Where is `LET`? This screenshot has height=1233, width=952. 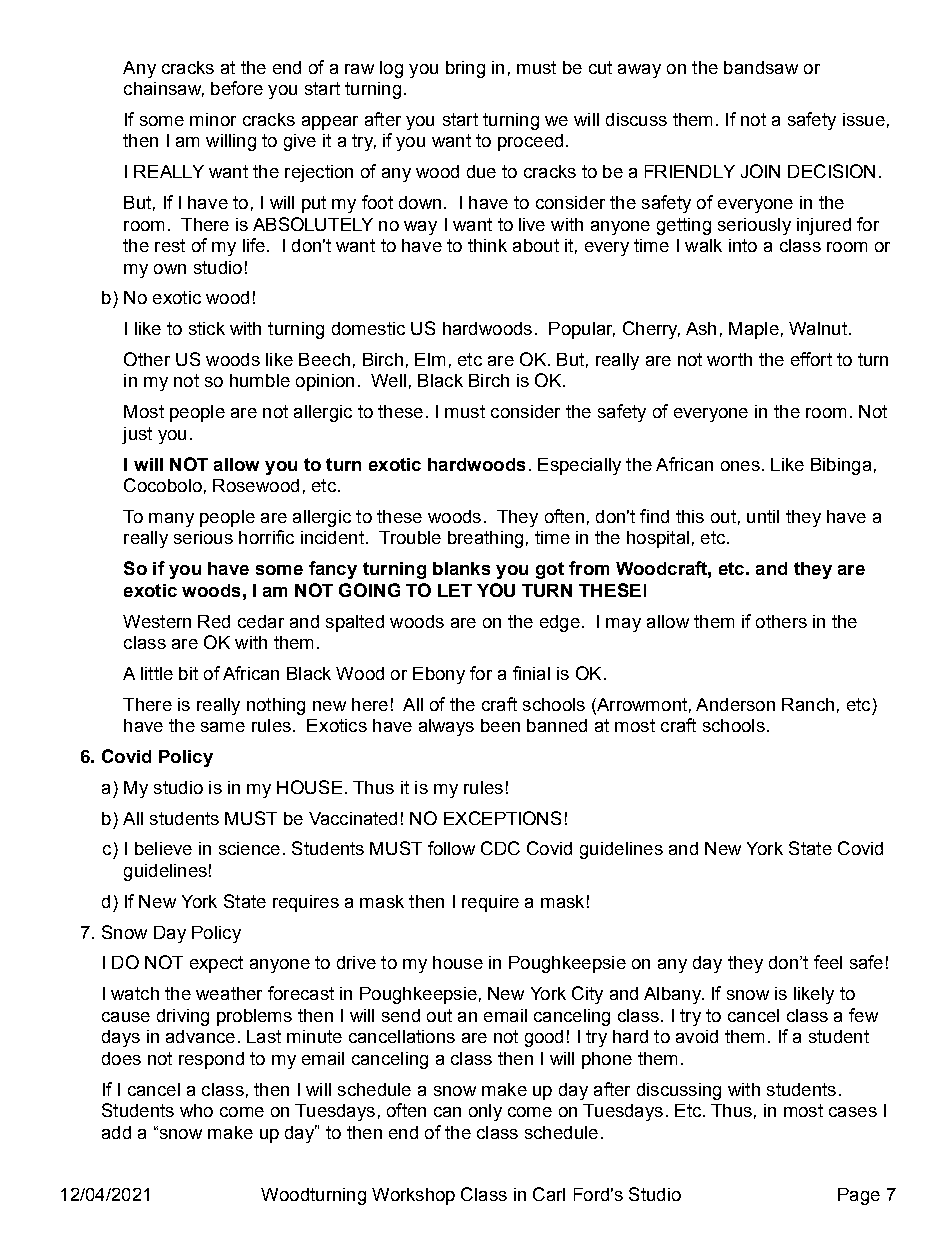
LET is located at coordinates (455, 590).
